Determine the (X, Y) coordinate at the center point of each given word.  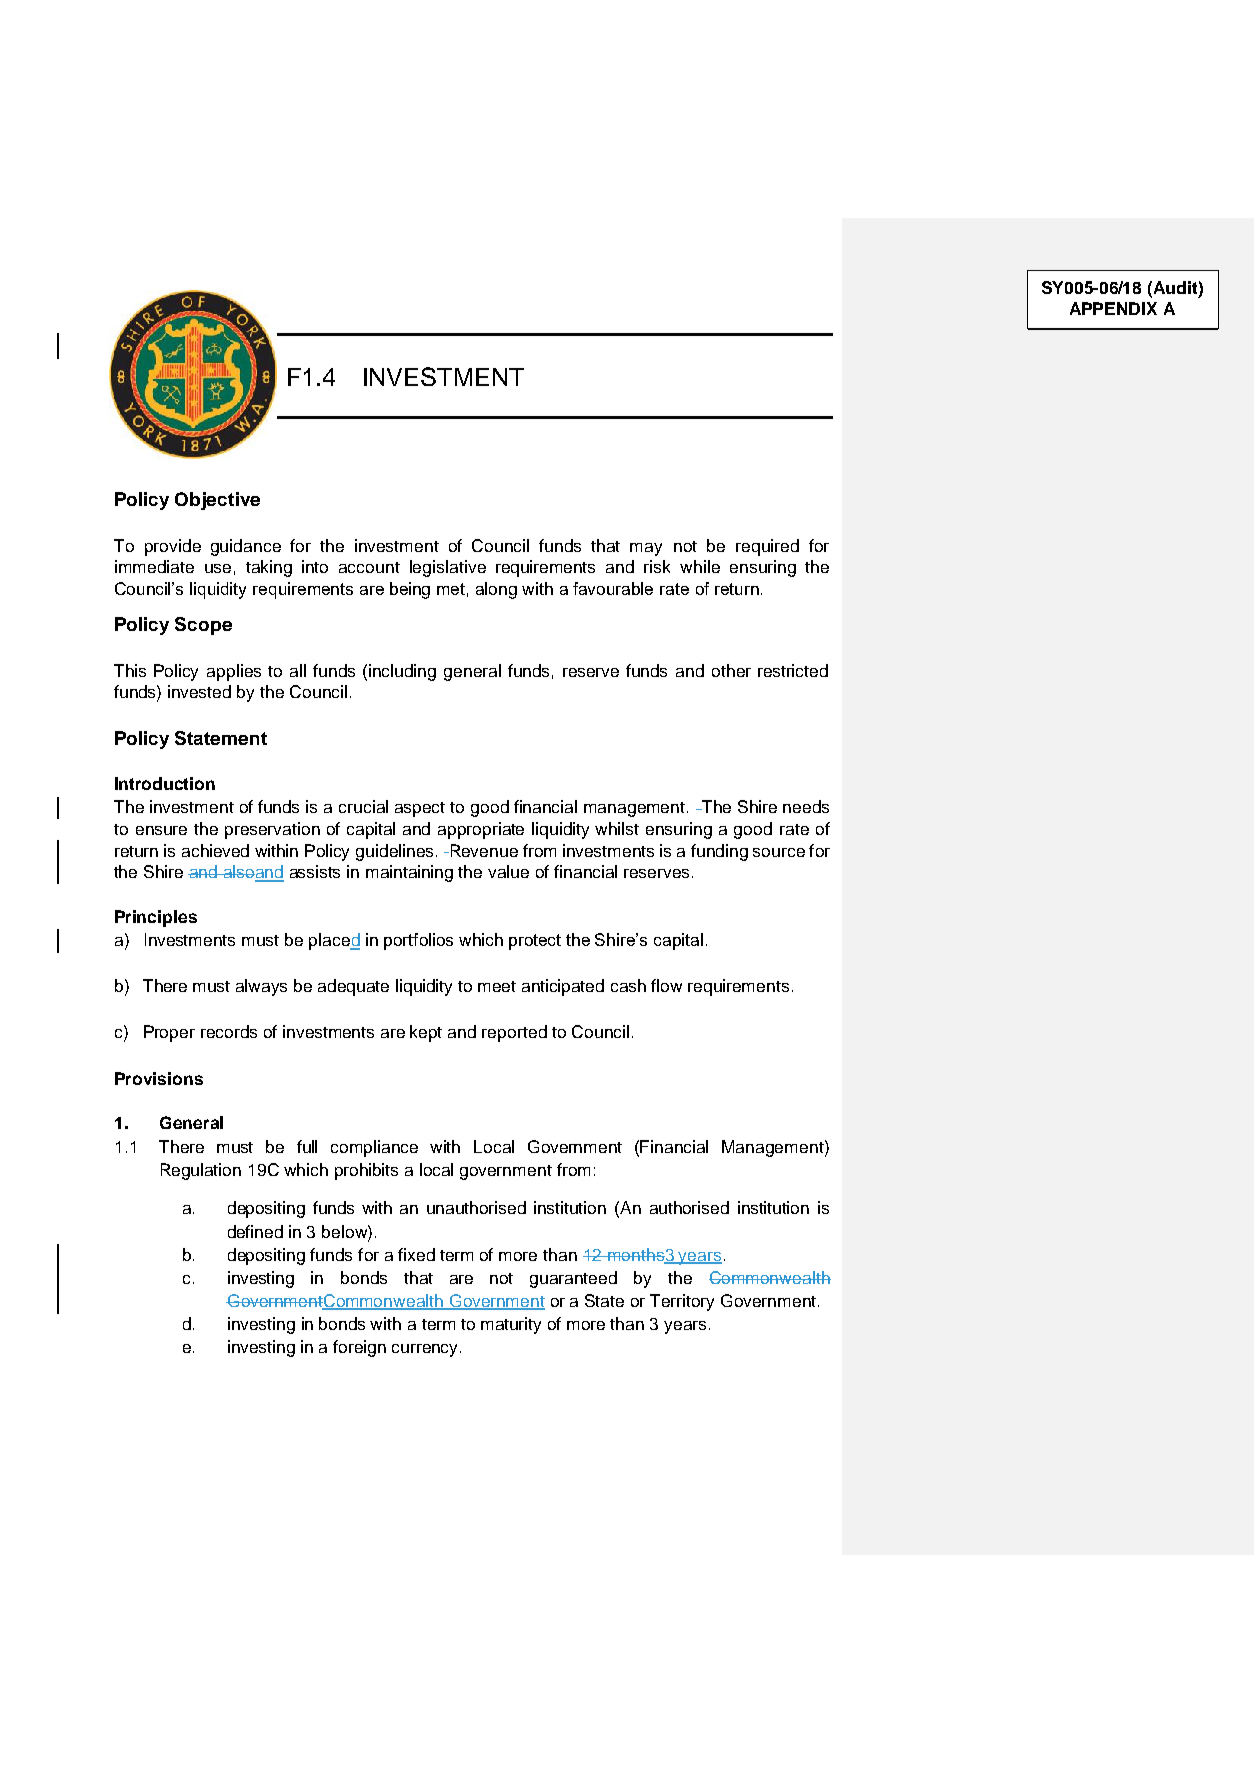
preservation (272, 830)
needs (806, 806)
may (646, 549)
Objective (217, 501)
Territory (682, 1302)
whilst (617, 828)
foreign (359, 1348)
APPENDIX (1113, 308)
